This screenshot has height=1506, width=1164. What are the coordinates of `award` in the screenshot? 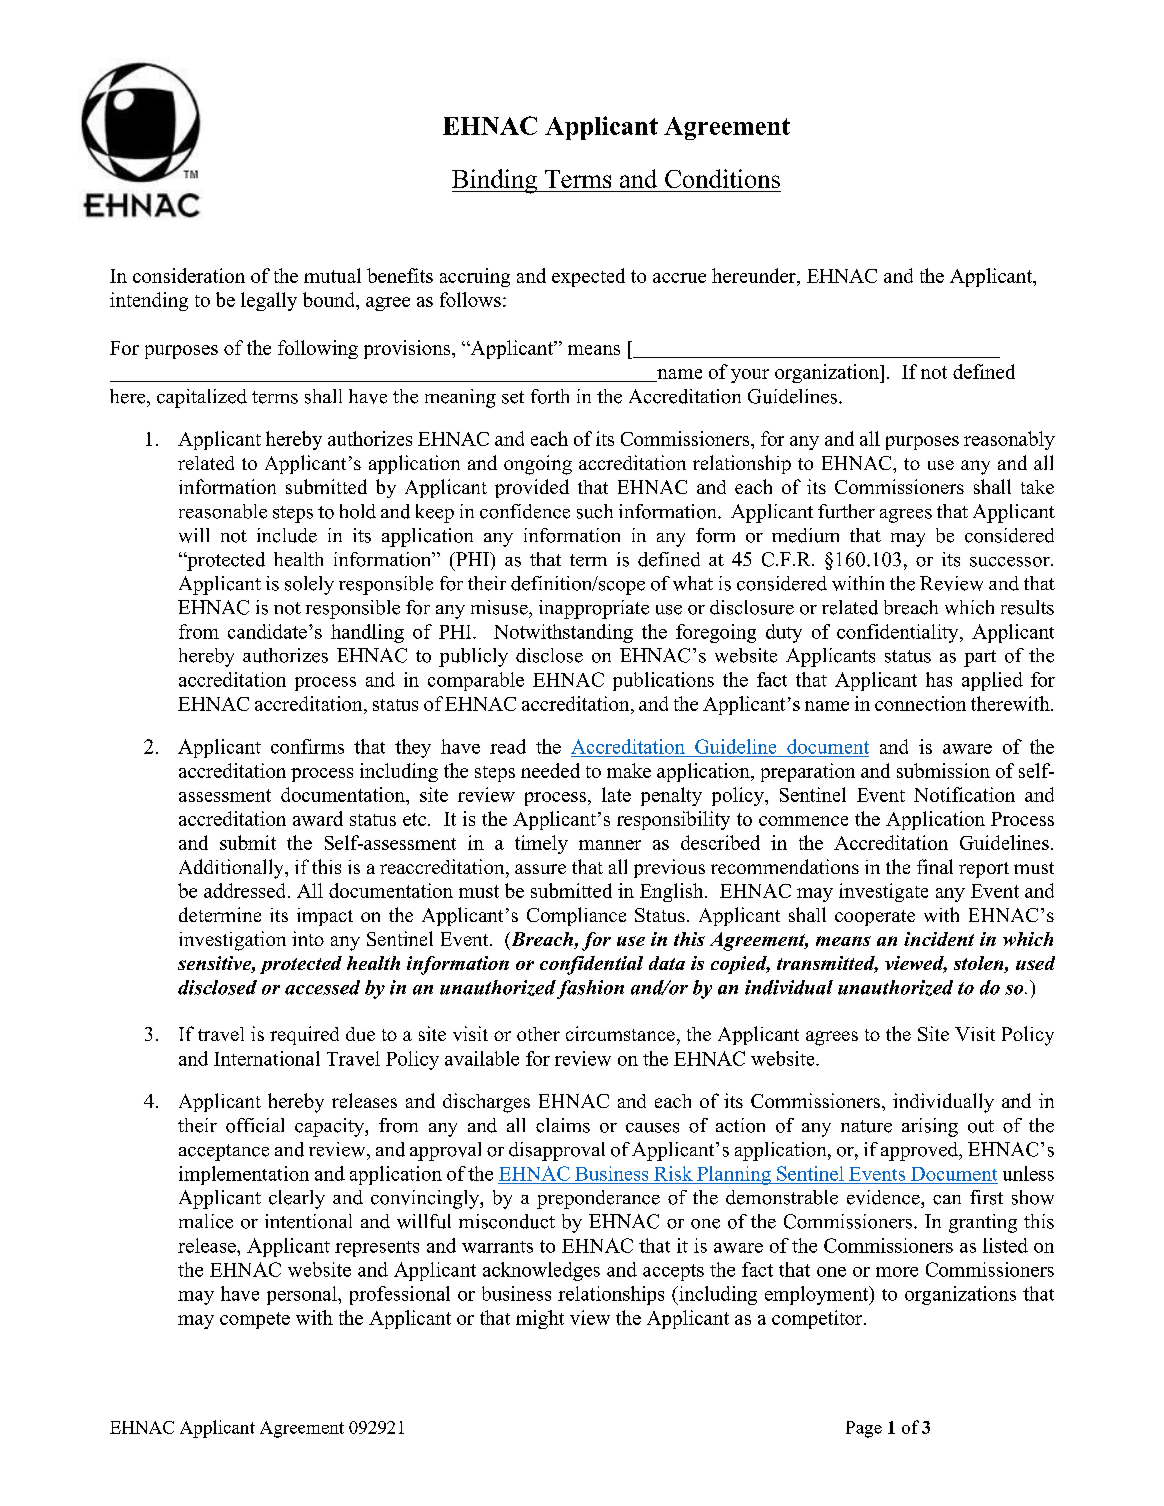 It's located at (318, 818).
